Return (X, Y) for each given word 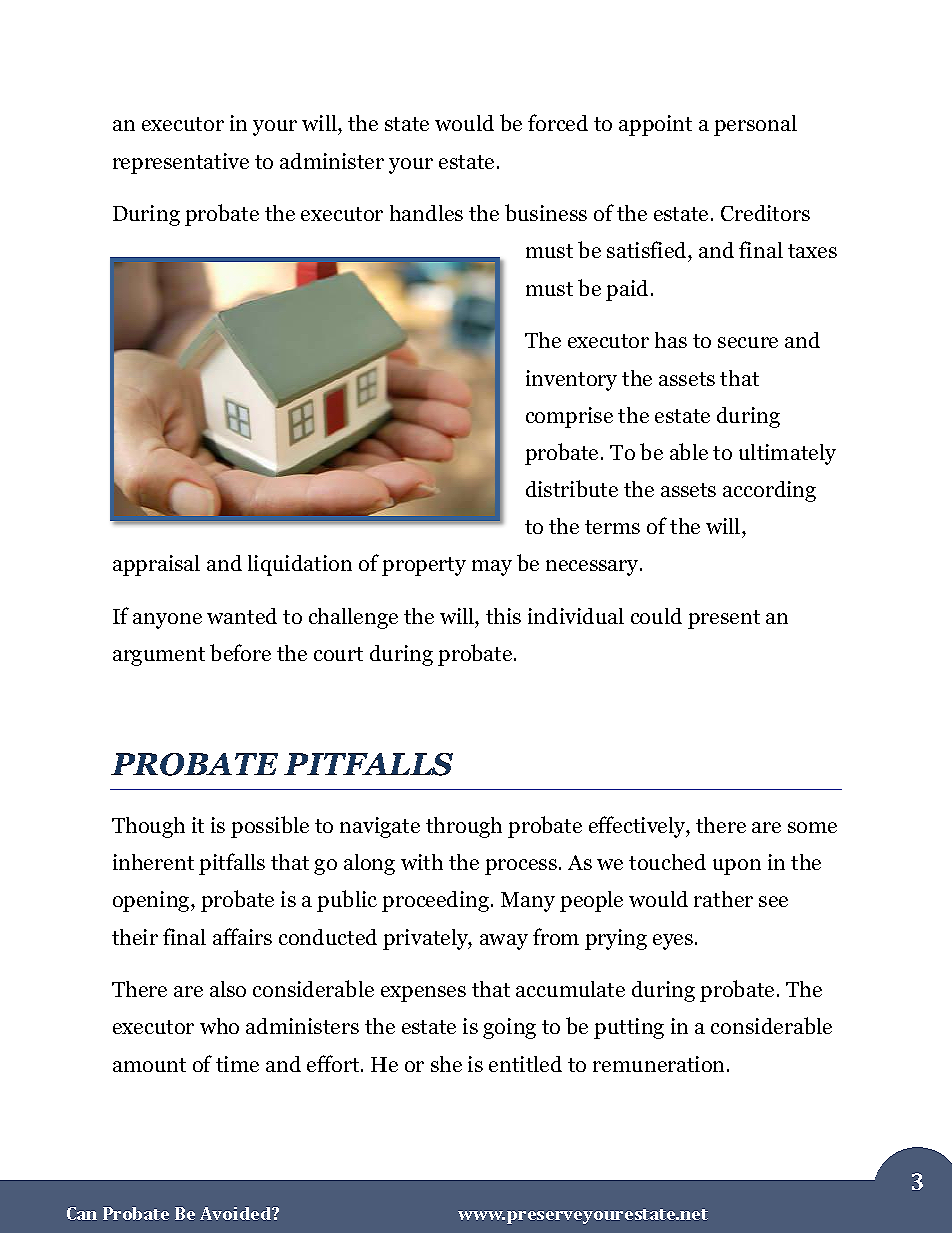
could (656, 616)
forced (558, 122)
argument (159, 656)
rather (723, 899)
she (446, 1064)
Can (82, 1213)
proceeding (437, 901)
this (503, 616)
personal (755, 125)
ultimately (787, 454)
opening (152, 901)
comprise (569, 417)
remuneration (660, 1064)
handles (426, 213)
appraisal (156, 565)
